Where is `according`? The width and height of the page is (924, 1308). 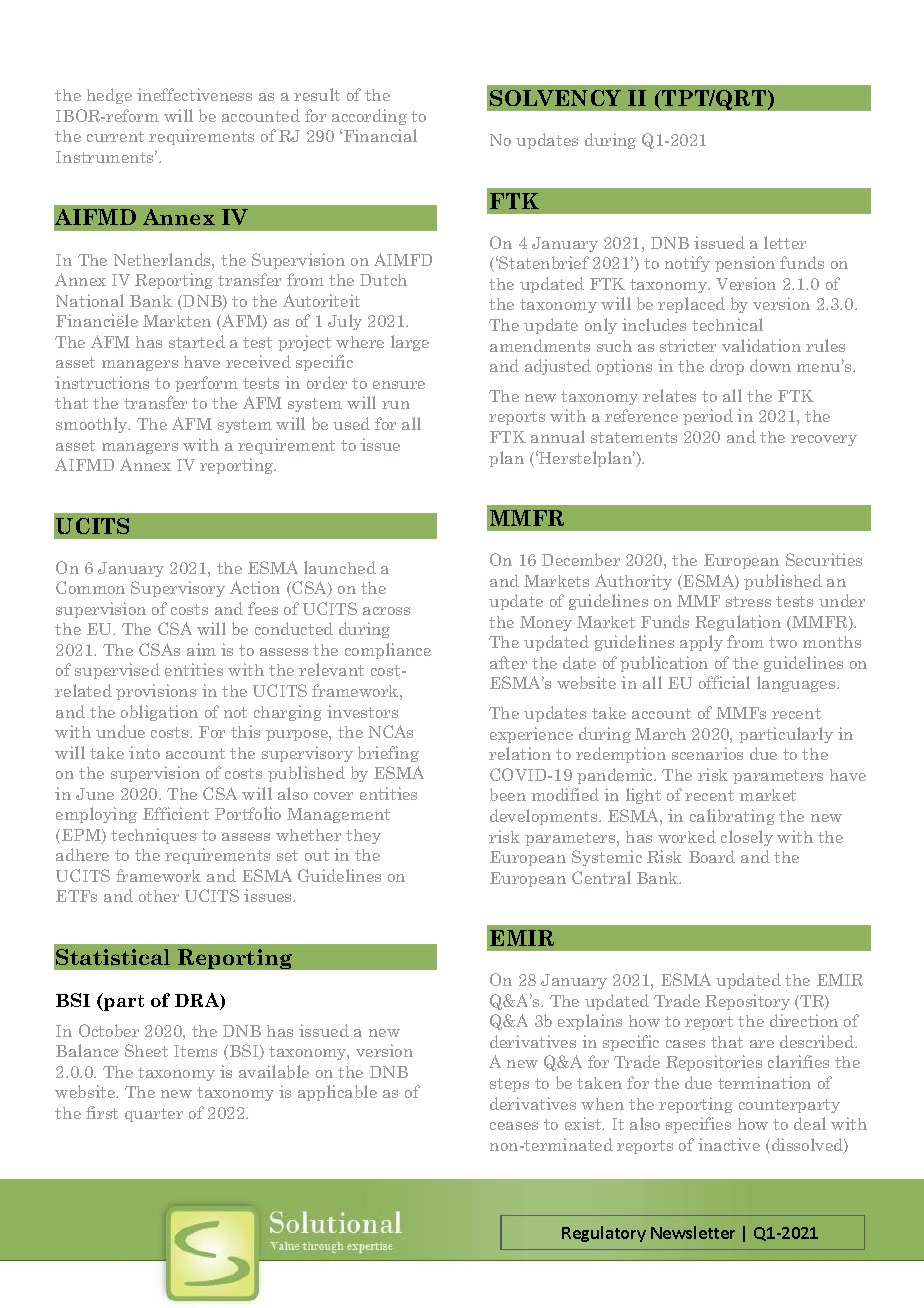 according is located at coordinates (369, 117).
